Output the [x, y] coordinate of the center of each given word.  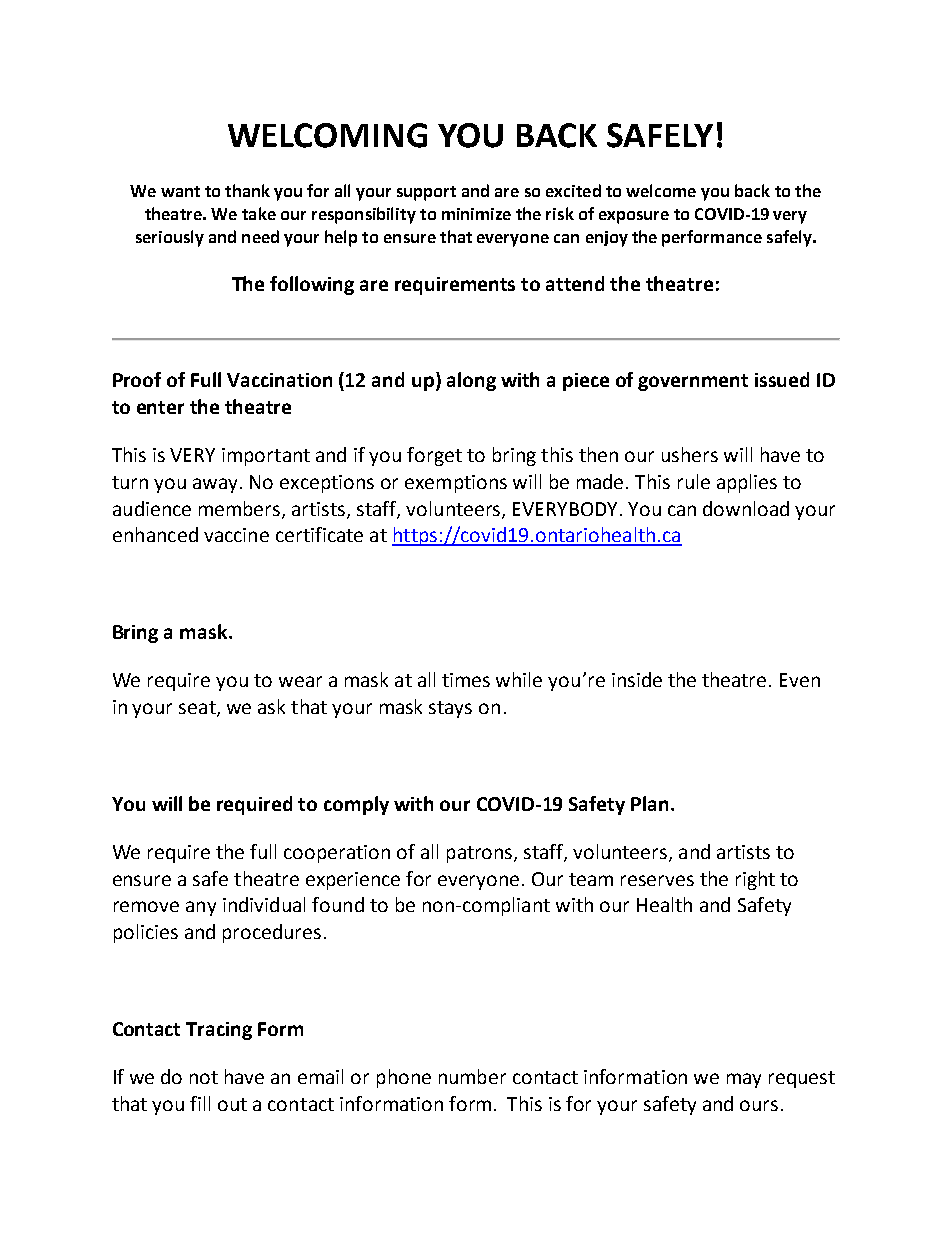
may [744, 1080]
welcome [661, 190]
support [426, 193]
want [180, 191]
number [472, 1076]
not [204, 1077]
